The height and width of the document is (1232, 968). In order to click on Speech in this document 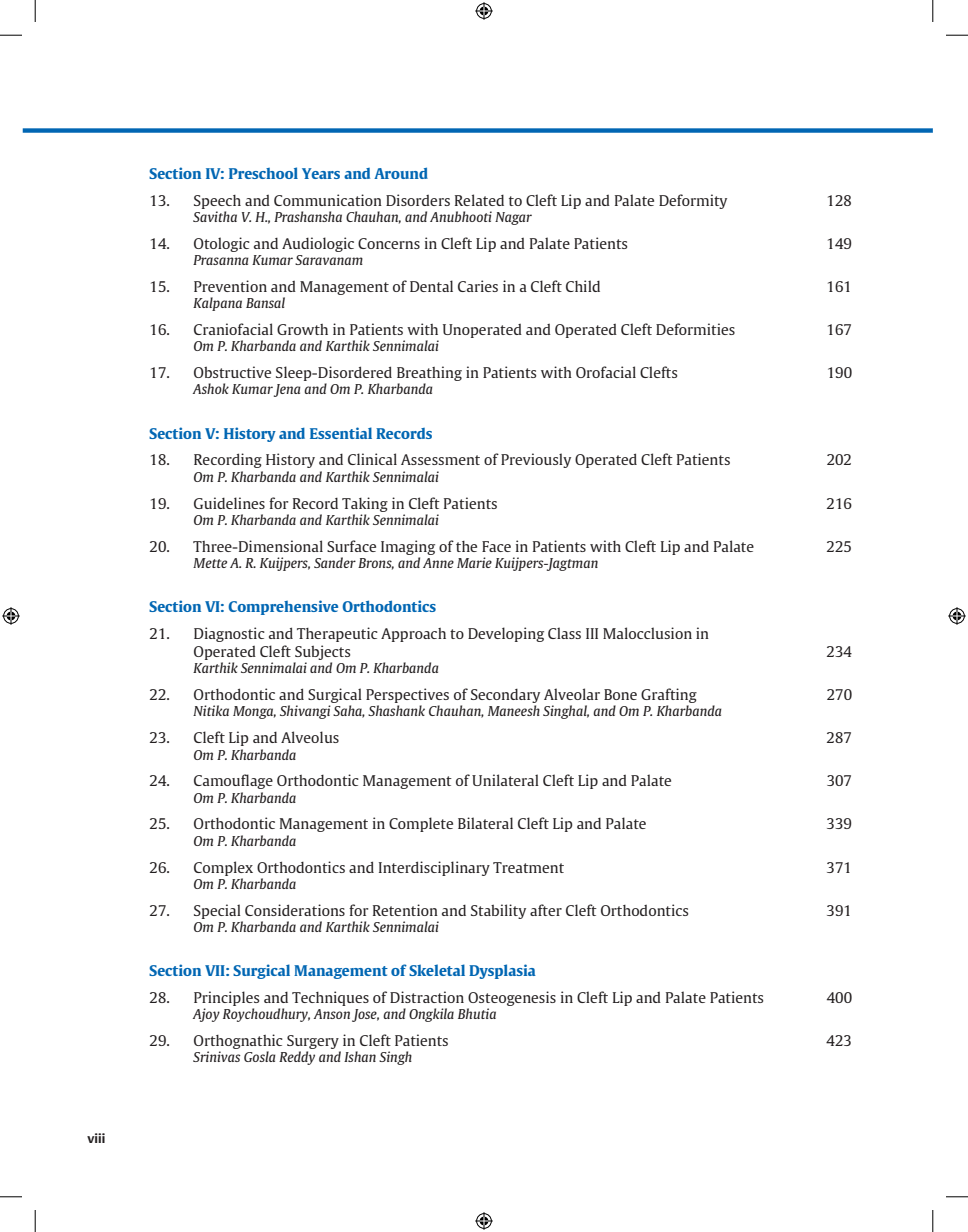, I will do `click(217, 202)`.
